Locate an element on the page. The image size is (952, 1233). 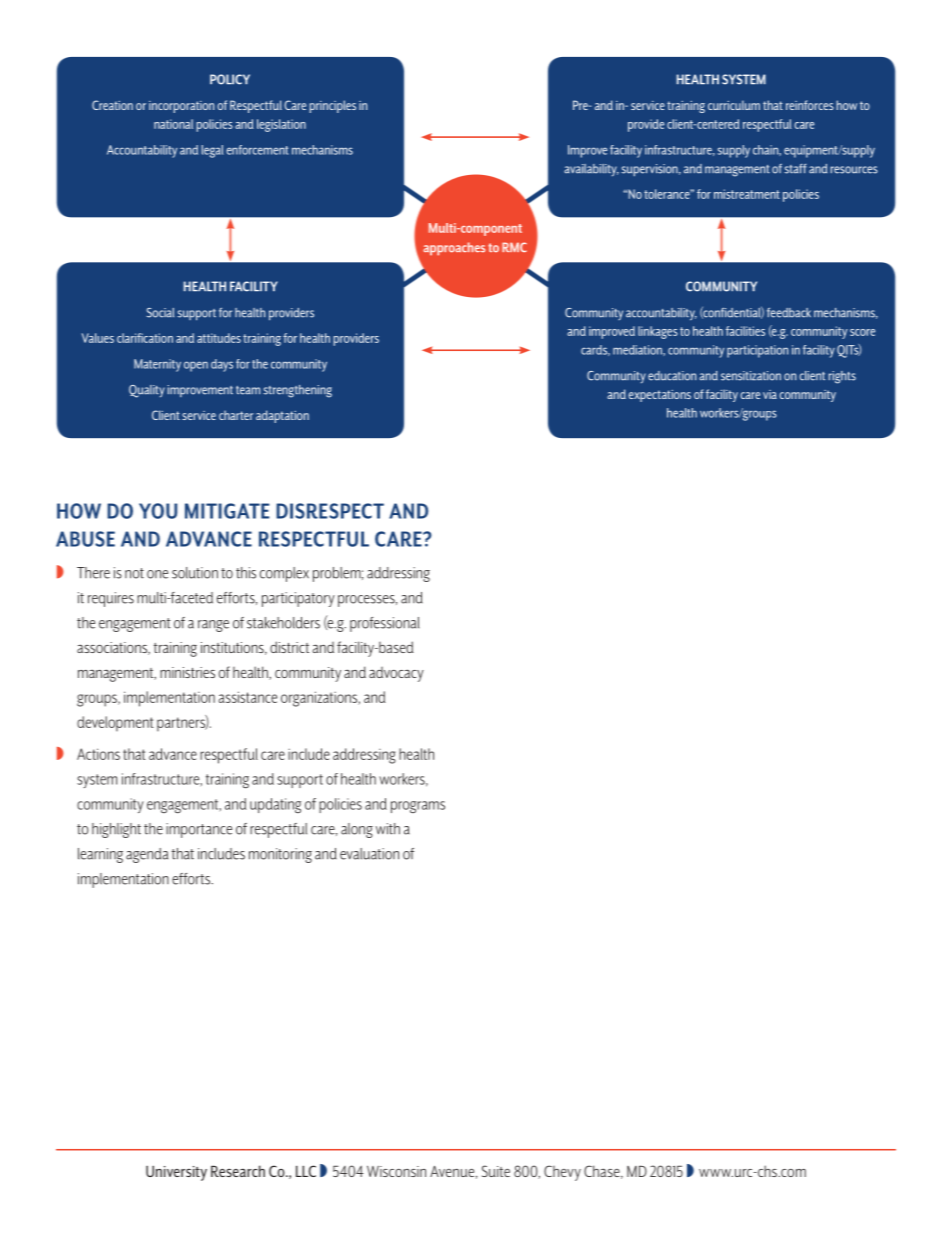
charter is located at coordinates (236, 415).
